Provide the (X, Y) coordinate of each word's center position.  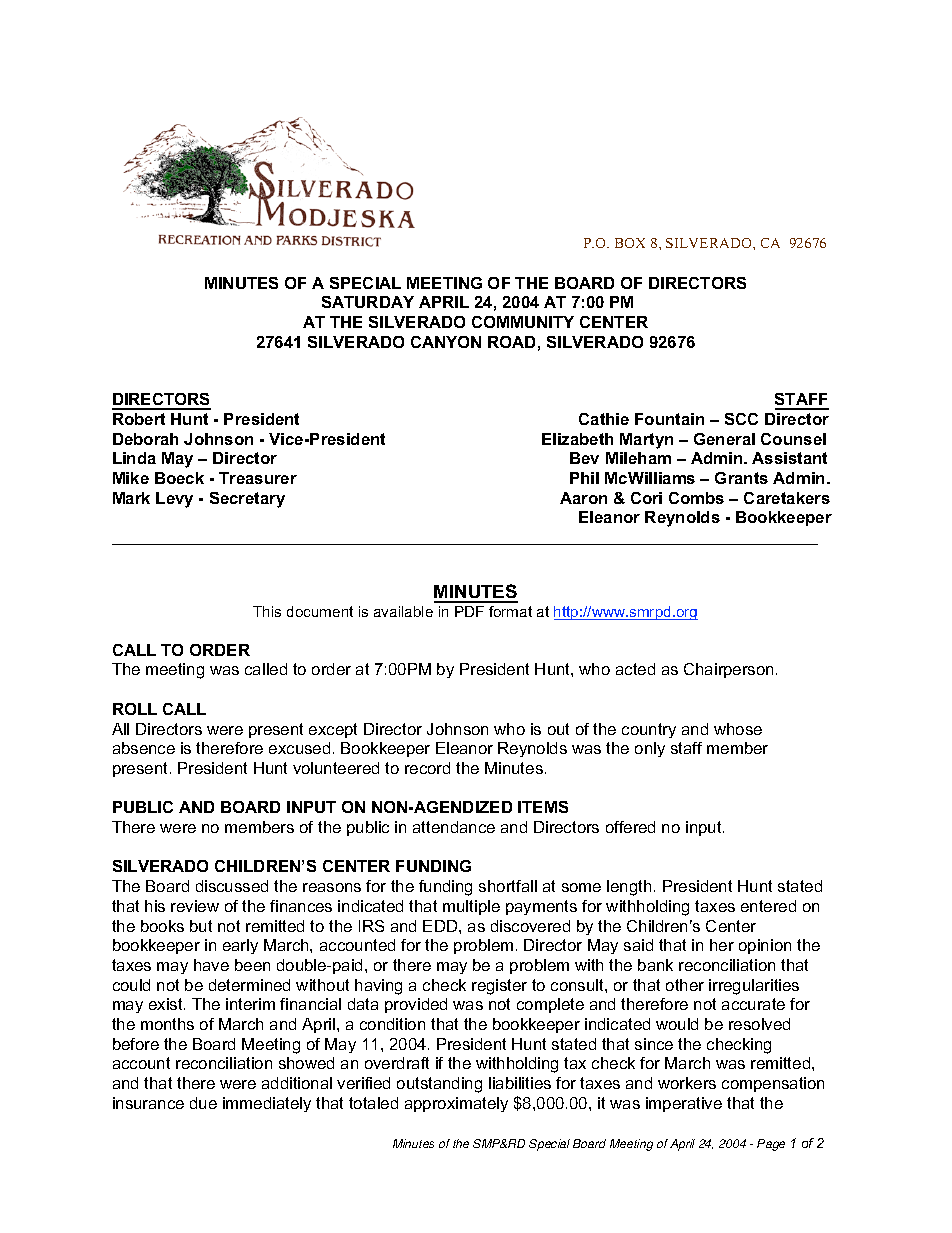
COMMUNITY (523, 322)
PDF (469, 611)
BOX (630, 243)
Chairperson (728, 670)
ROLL (135, 709)
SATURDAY (368, 302)
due (203, 1103)
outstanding (439, 1085)
